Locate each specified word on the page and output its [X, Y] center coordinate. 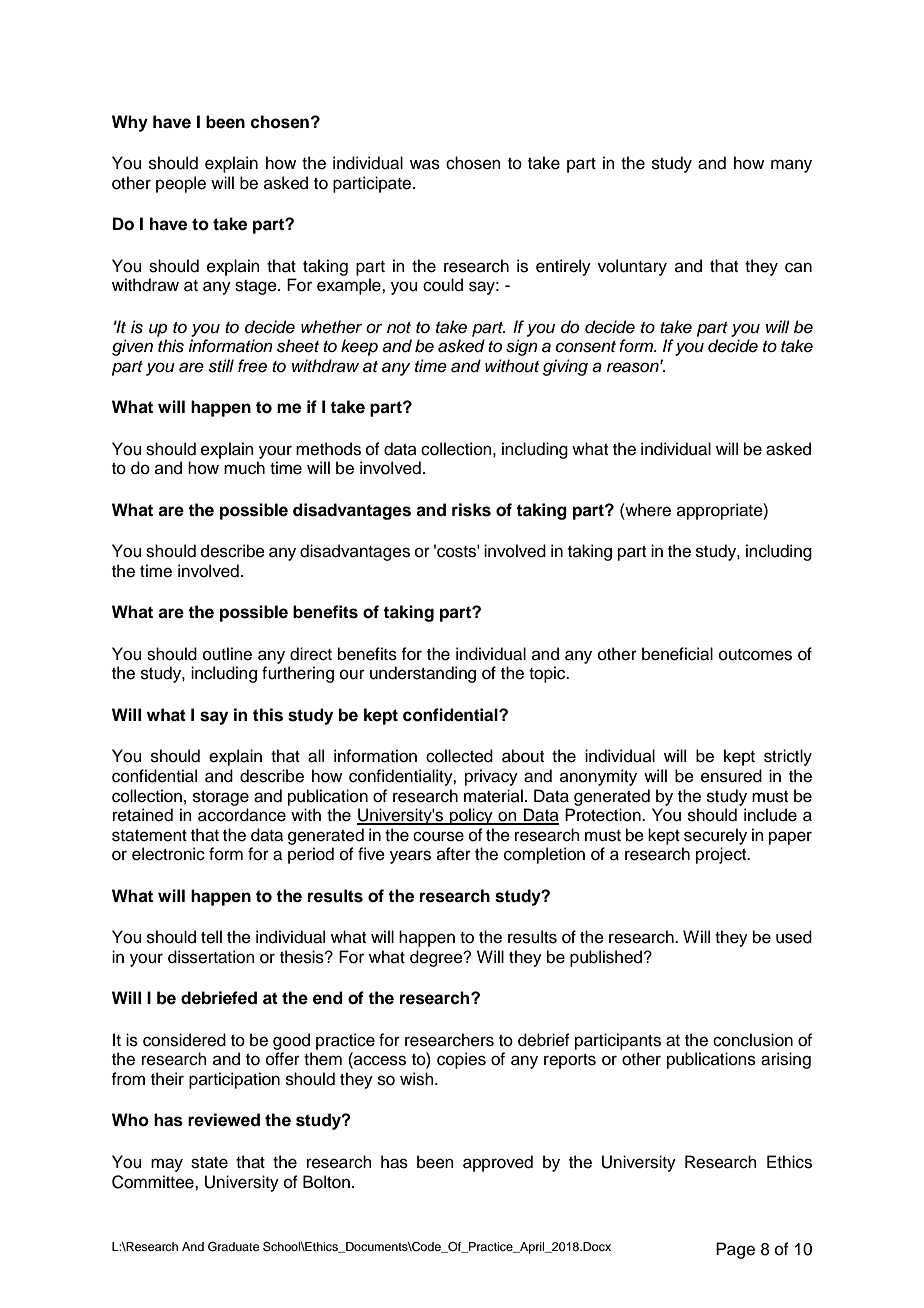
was [425, 164]
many [791, 166]
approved [498, 1163]
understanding [423, 674]
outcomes [755, 655]
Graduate [233, 1247]
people [181, 184]
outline [227, 654]
